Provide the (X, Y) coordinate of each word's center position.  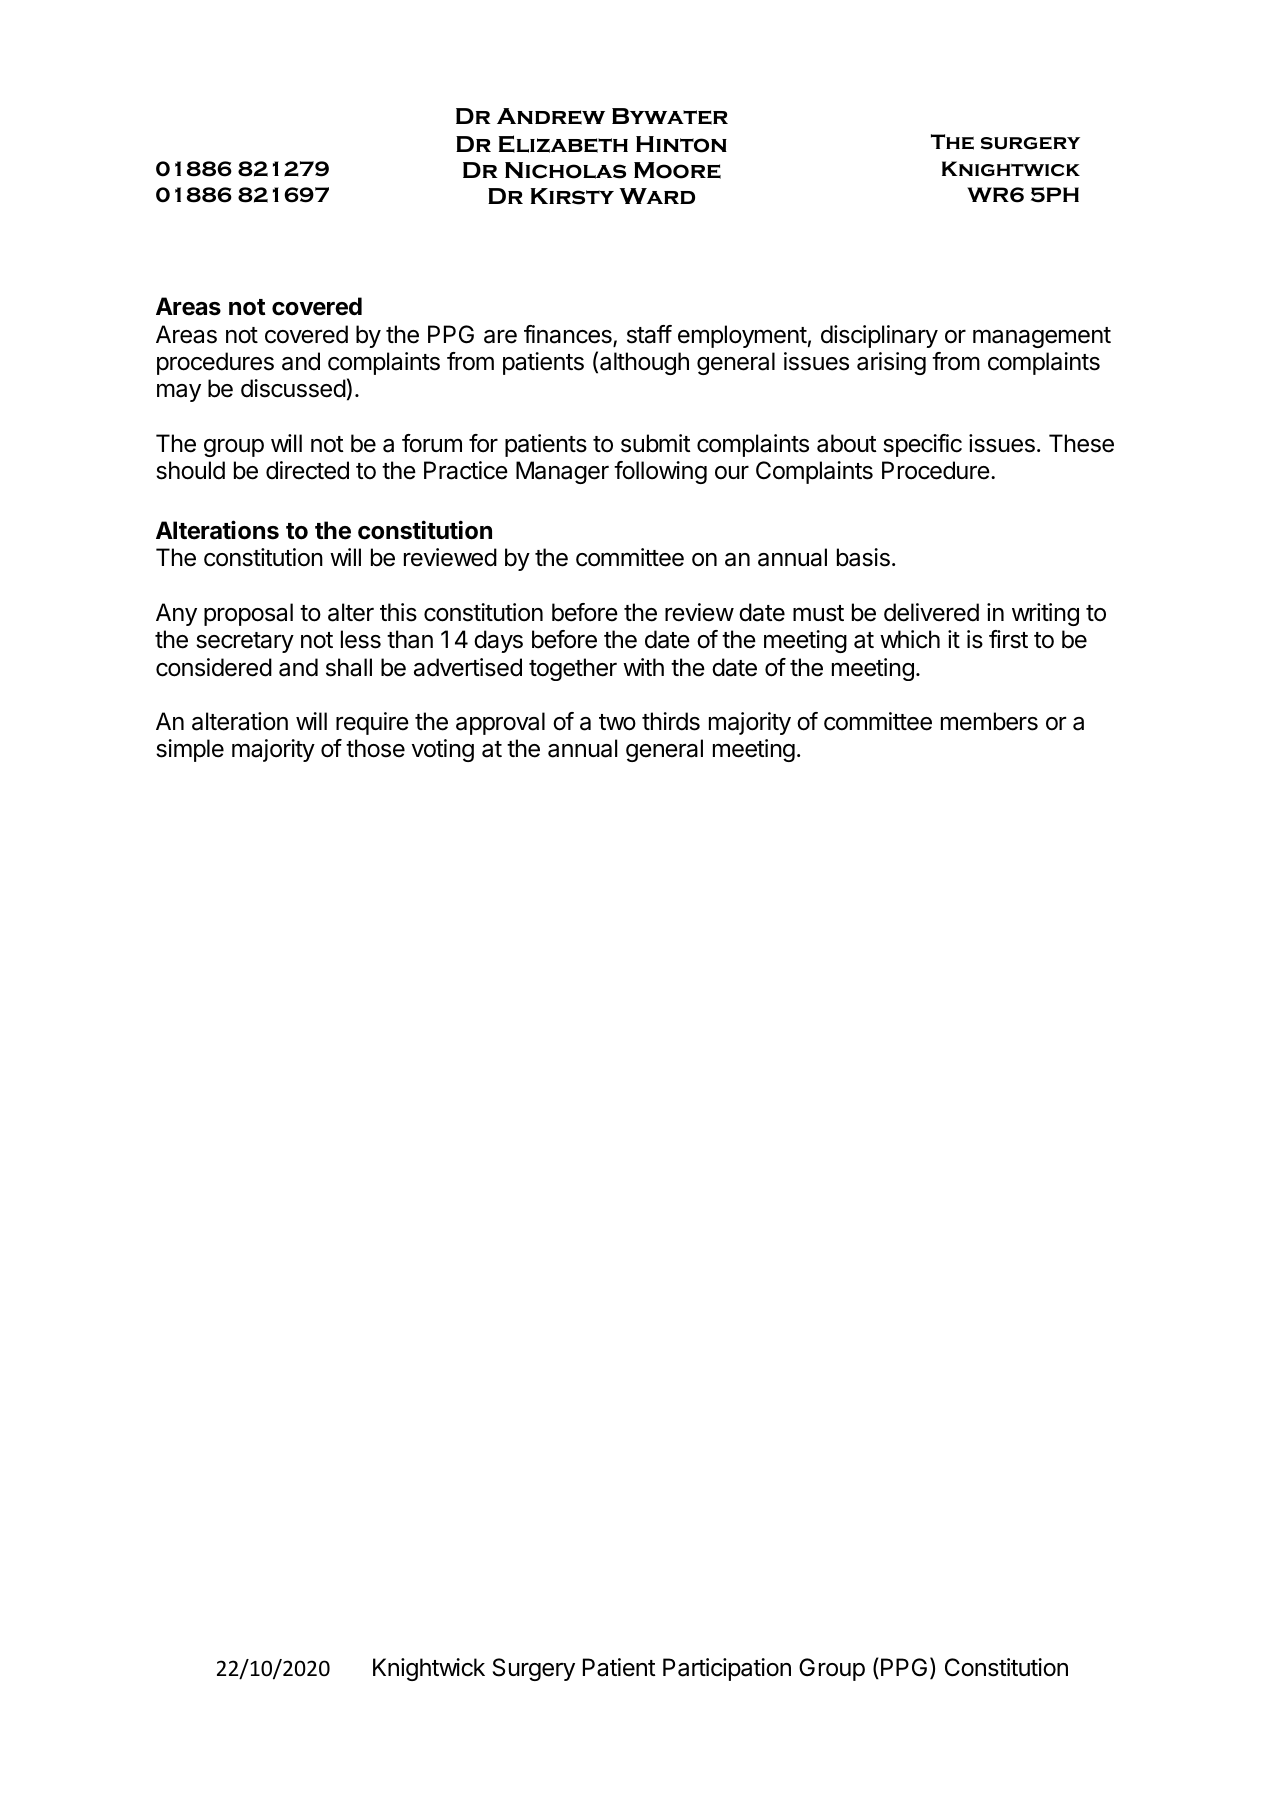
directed (307, 470)
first (1008, 639)
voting (443, 750)
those (375, 748)
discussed (293, 388)
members (989, 721)
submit (656, 443)
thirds (671, 721)
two (617, 722)
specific (922, 445)
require (372, 723)
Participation (727, 1669)
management (1042, 337)
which (910, 639)
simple (190, 750)
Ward (657, 196)
